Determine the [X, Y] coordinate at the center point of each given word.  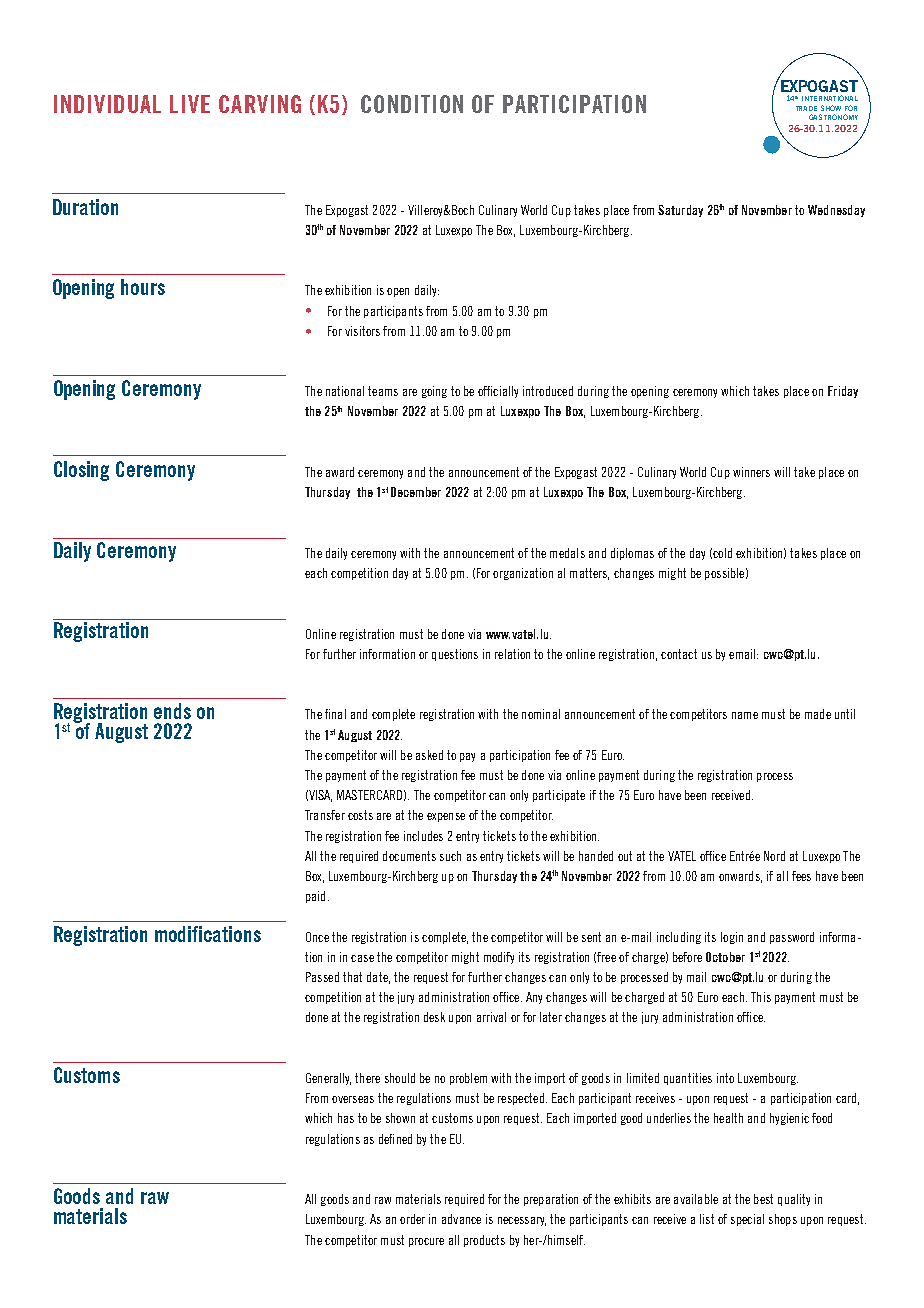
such [450, 856]
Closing [81, 471]
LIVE [190, 104]
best [763, 1199]
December [416, 492]
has [346, 1118]
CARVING [260, 104]
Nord [774, 856]
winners [751, 472]
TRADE [806, 108]
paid [315, 897]
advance [461, 1219]
